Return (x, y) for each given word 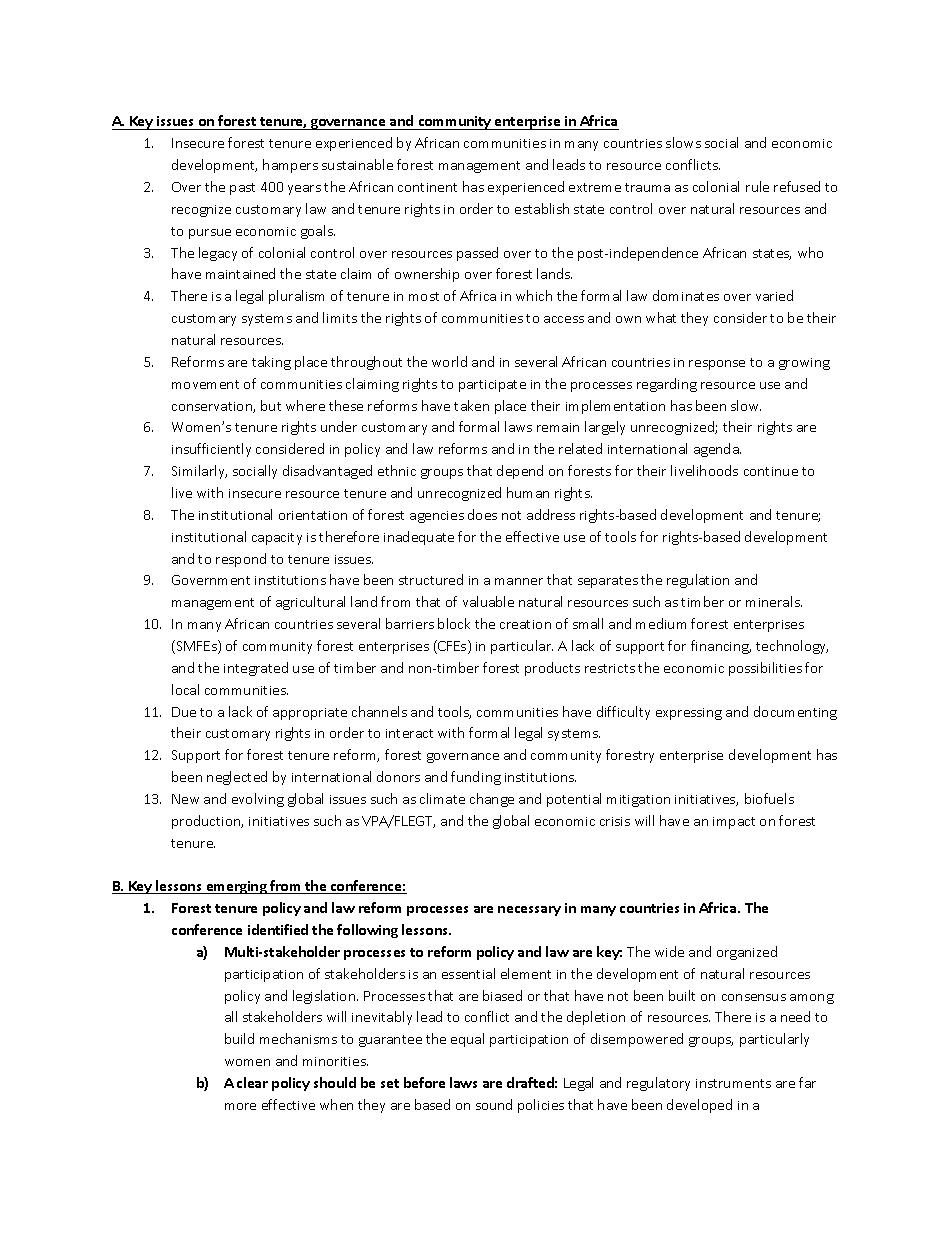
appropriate (310, 714)
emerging (236, 887)
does (482, 514)
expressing (689, 714)
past (242, 189)
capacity (277, 539)
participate (492, 386)
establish (542, 208)
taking (271, 363)
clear (252, 1082)
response (717, 365)
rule (757, 186)
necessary (529, 911)
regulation (698, 581)
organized (747, 953)
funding (476, 778)
